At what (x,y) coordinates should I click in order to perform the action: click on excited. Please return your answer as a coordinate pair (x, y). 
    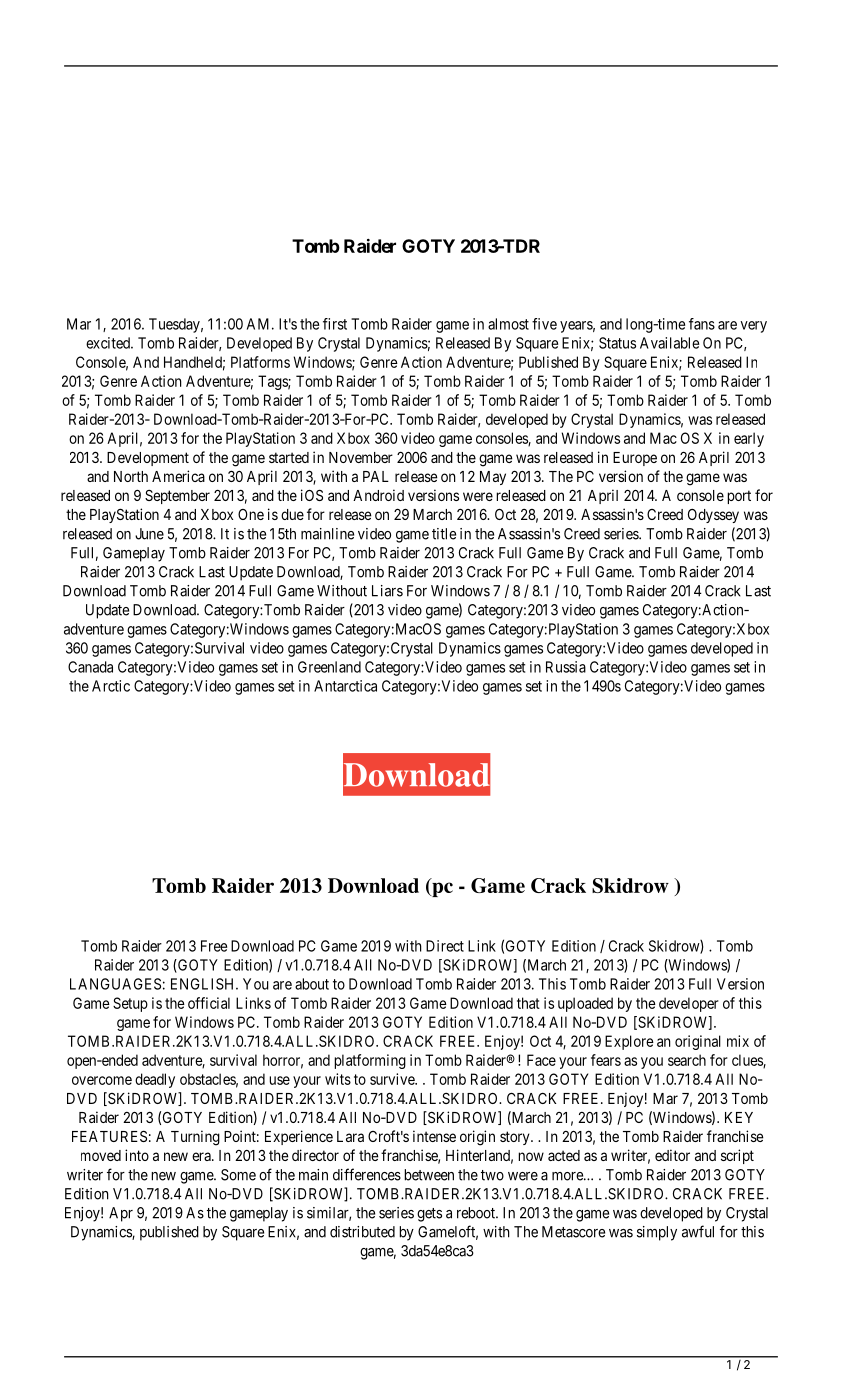
    Looking at the image, I should click on (109, 343).
